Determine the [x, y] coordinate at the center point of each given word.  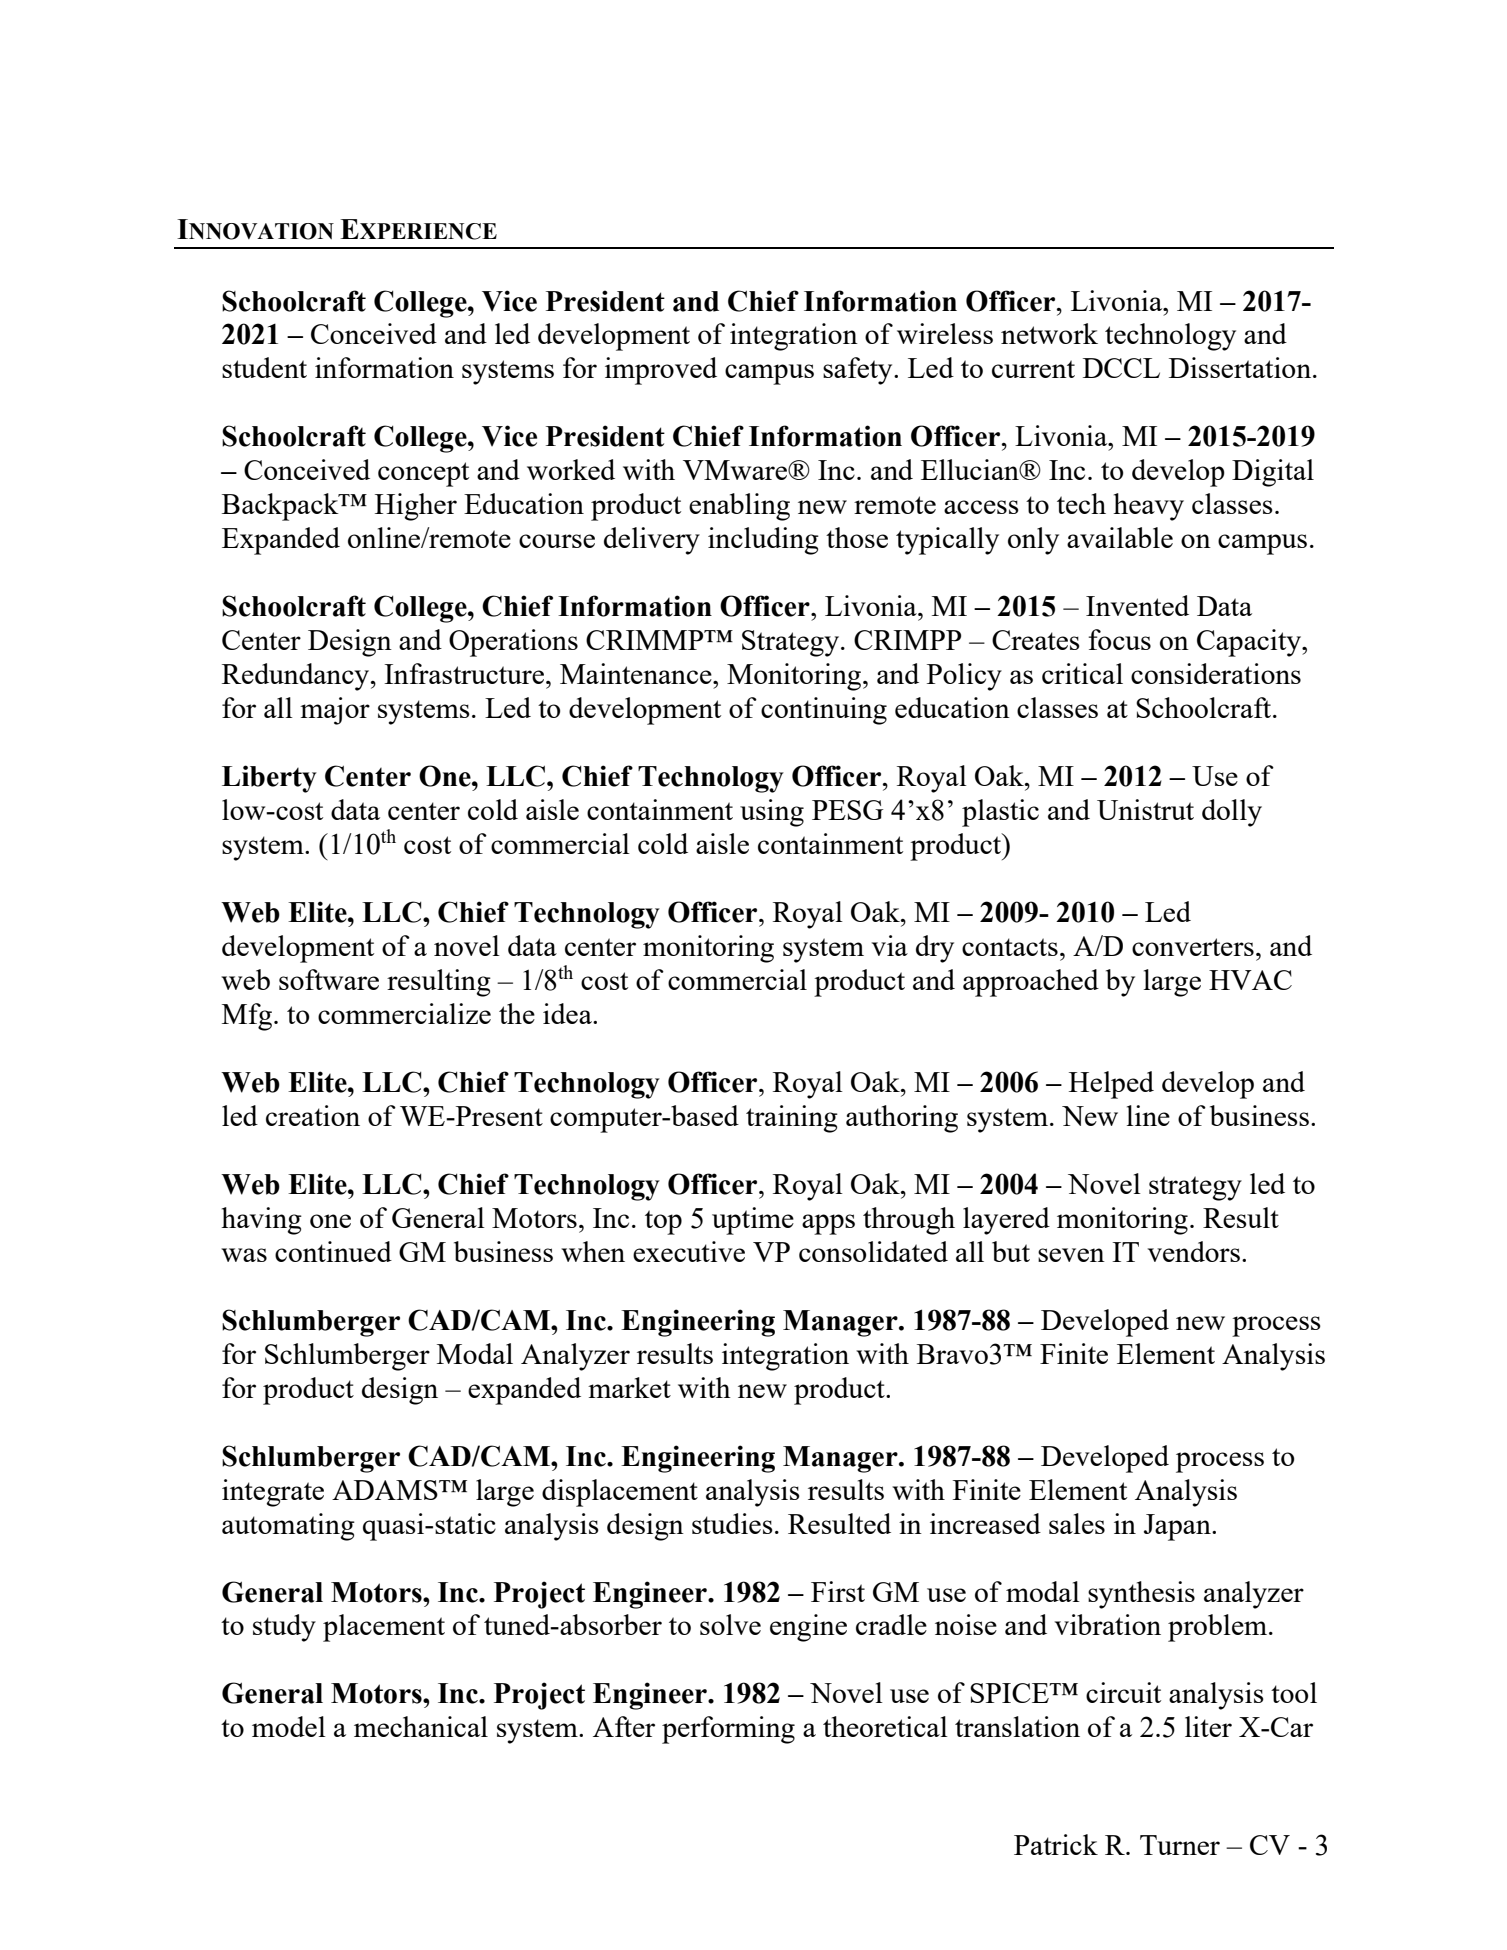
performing [728, 1730]
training [792, 1119]
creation [313, 1115]
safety [859, 371]
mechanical [421, 1726]
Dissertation [1241, 367]
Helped [1111, 1085]
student [264, 367]
